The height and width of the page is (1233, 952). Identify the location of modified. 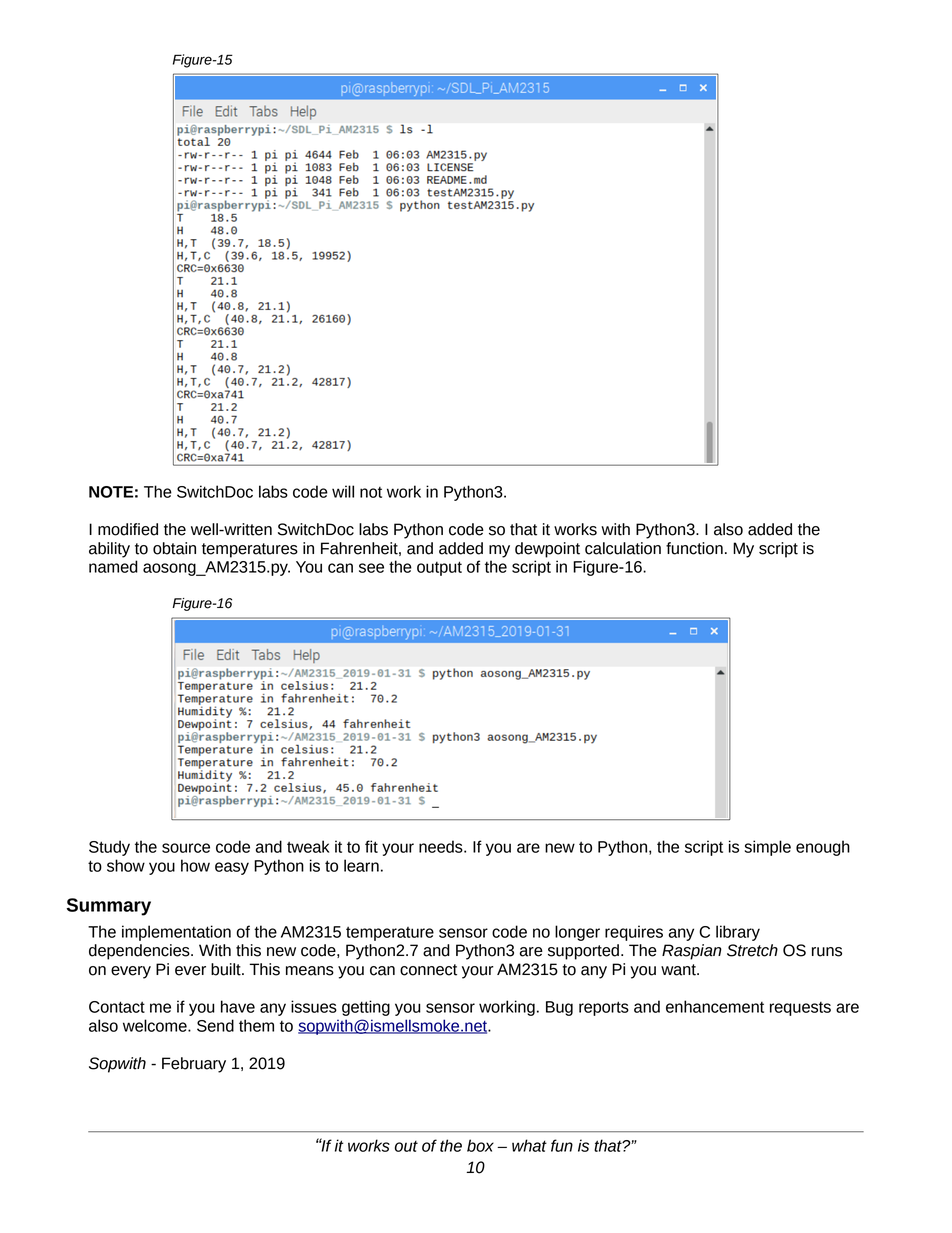
(128, 529).
